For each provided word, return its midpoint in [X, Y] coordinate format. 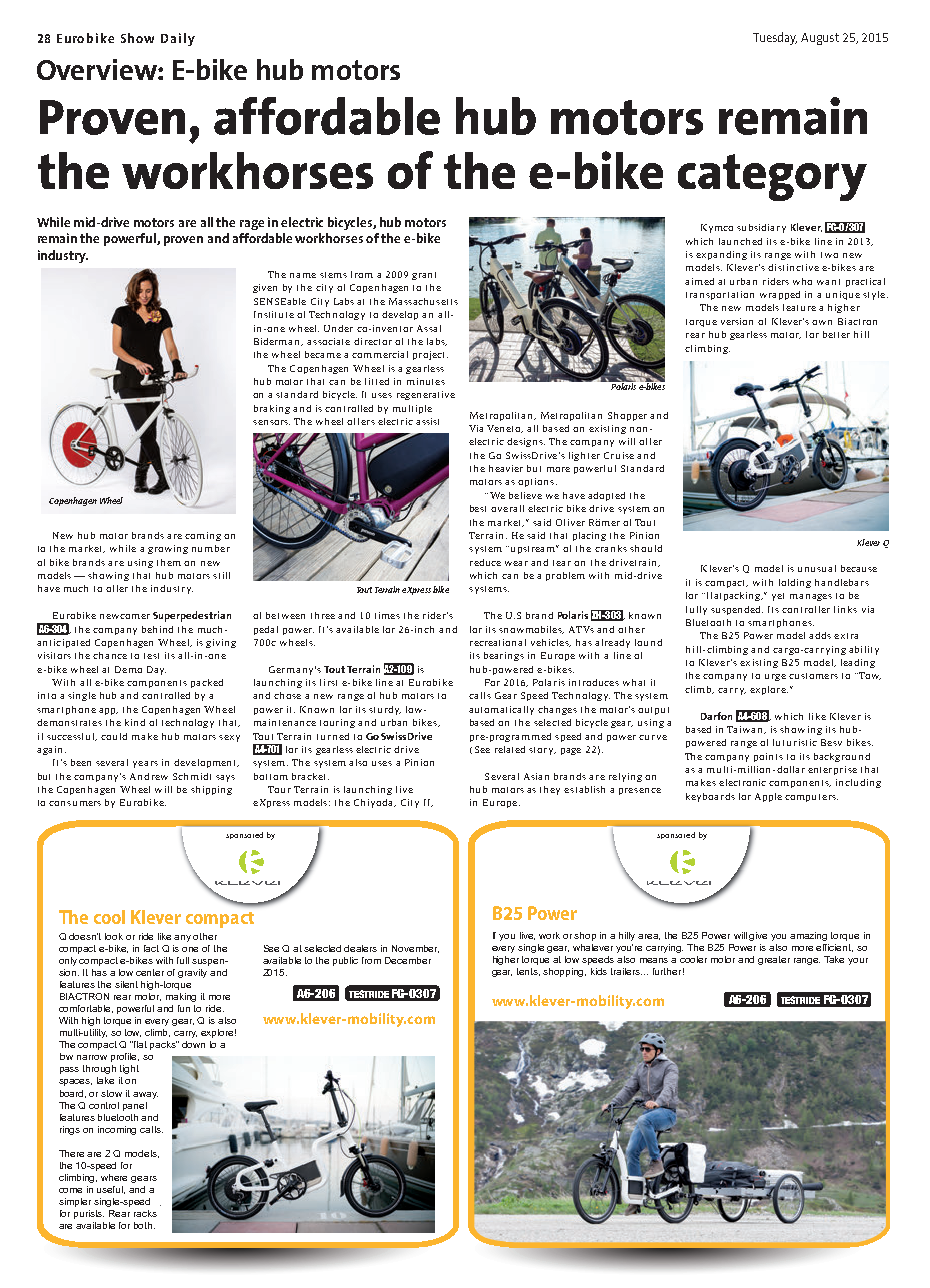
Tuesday [775, 38]
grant [424, 276]
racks [145, 1213]
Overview [98, 69]
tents [528, 972]
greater [774, 960]
